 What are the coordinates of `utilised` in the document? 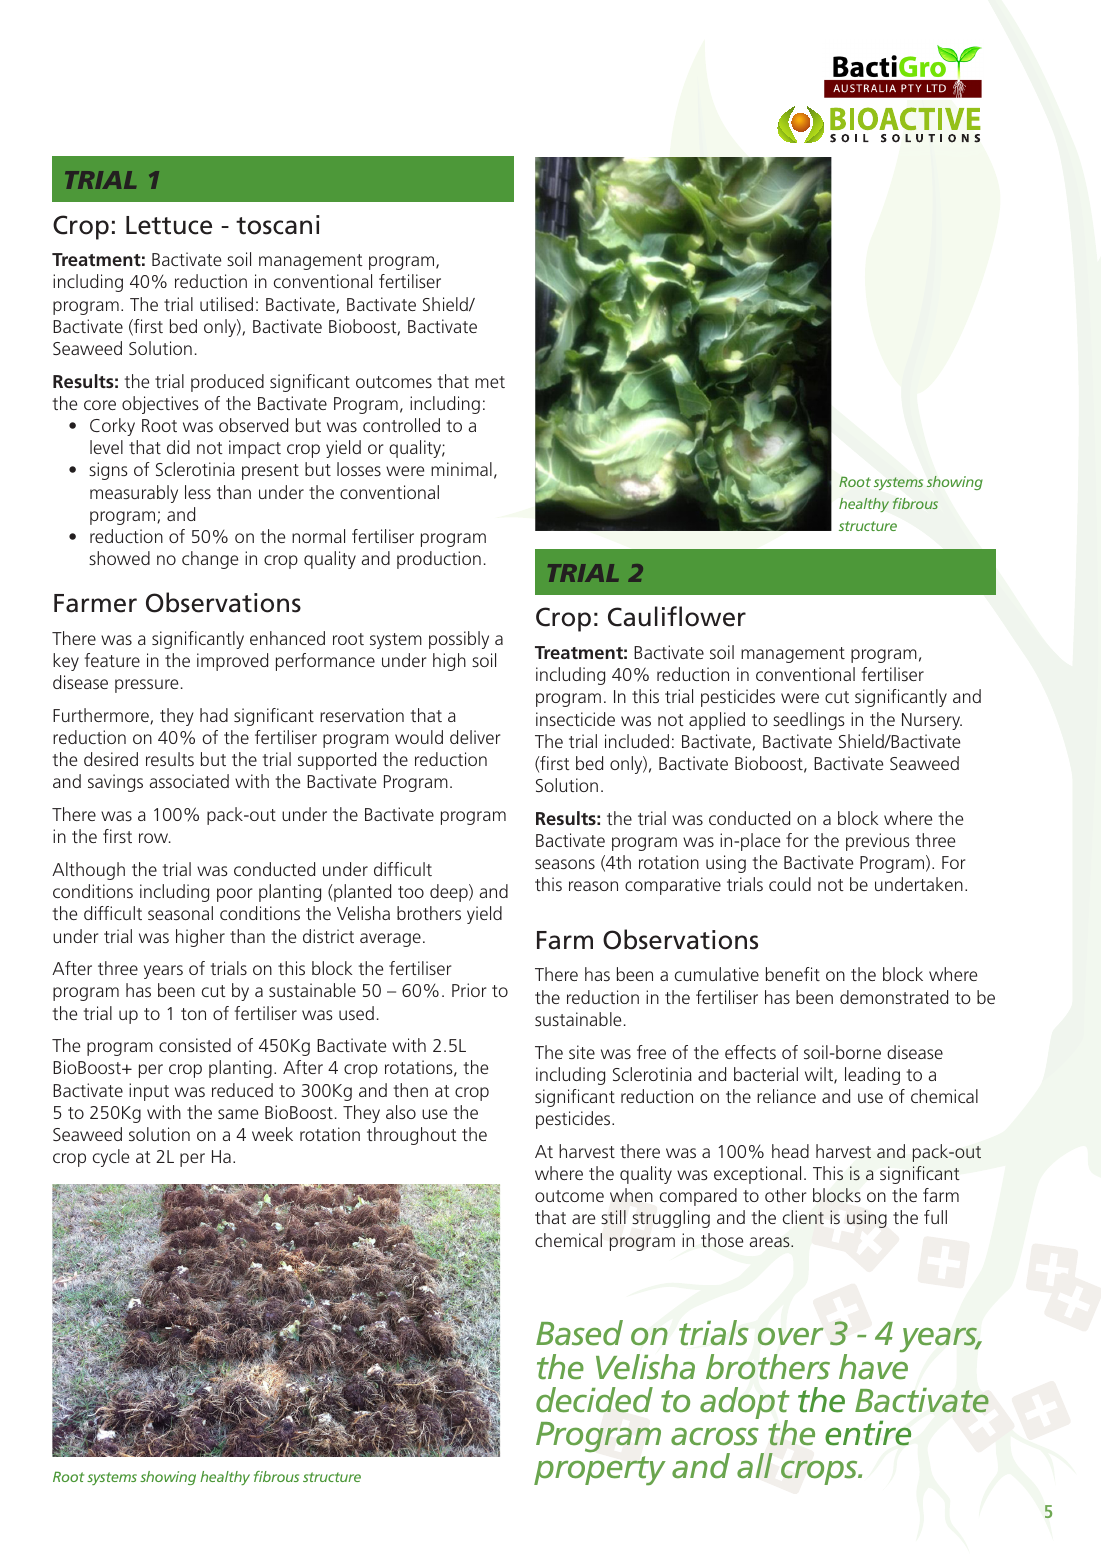 It's located at (226, 304).
